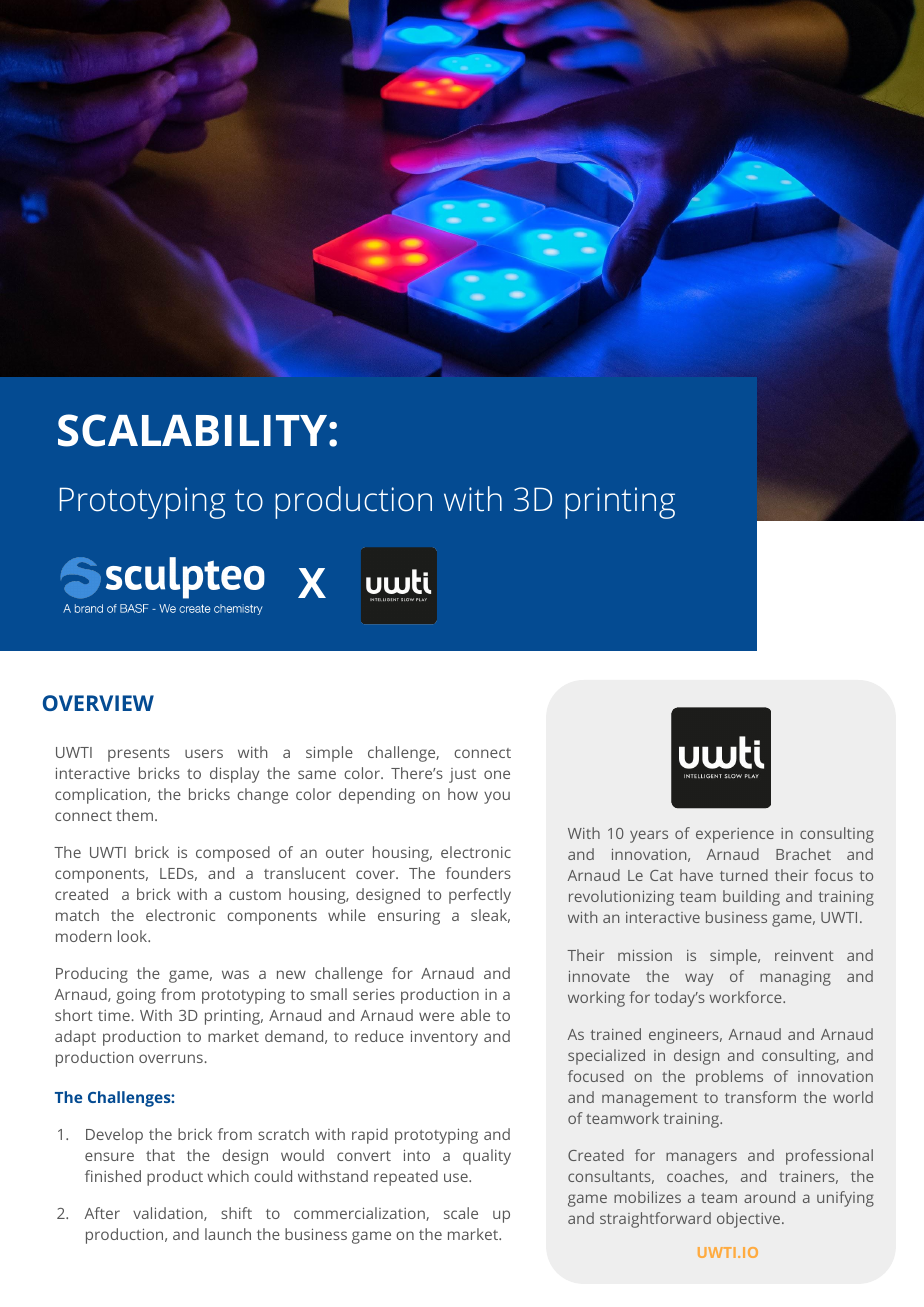  I want to click on objective, so click(750, 1220).
